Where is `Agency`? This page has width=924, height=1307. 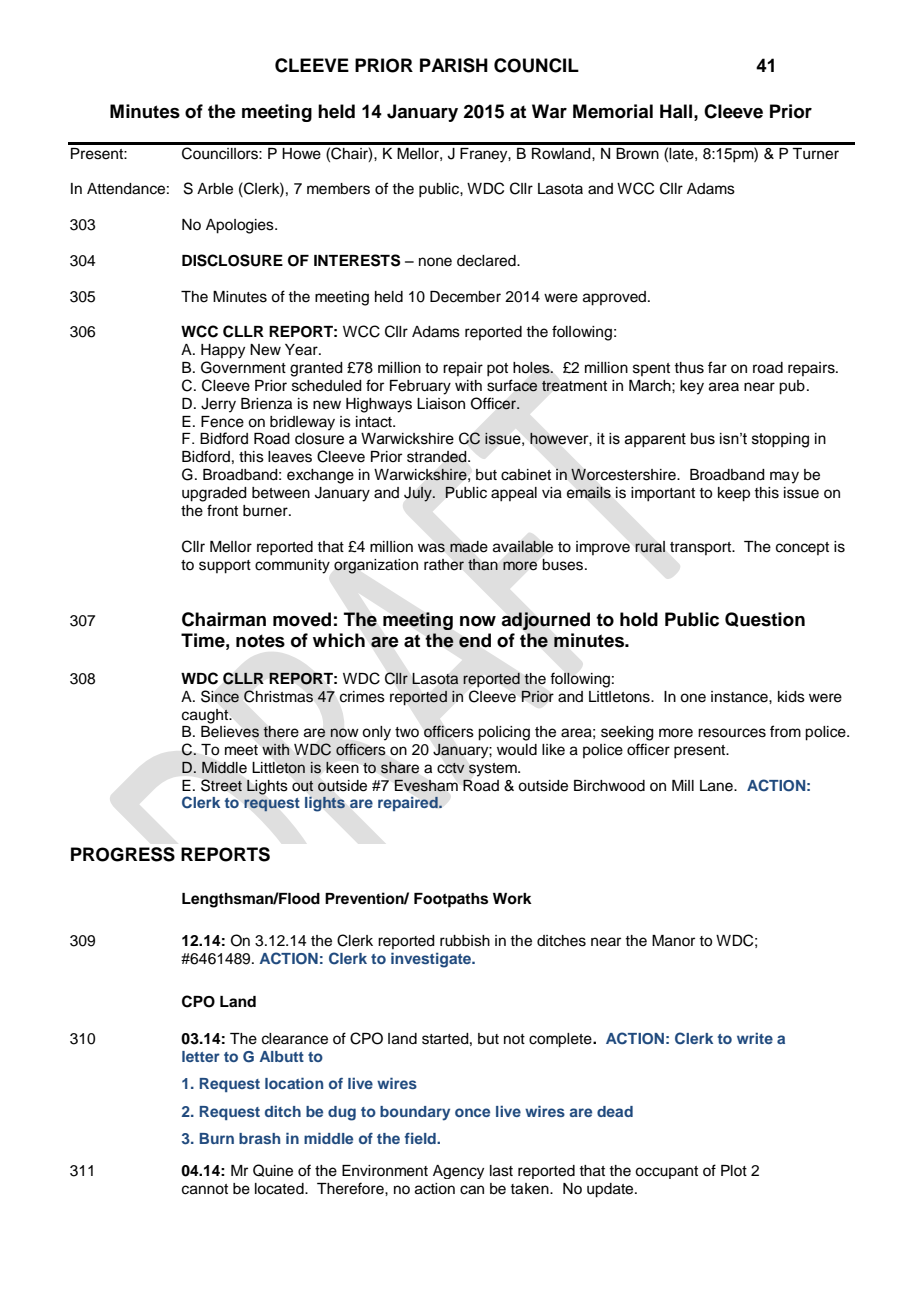 Agency is located at coordinates (458, 1172).
